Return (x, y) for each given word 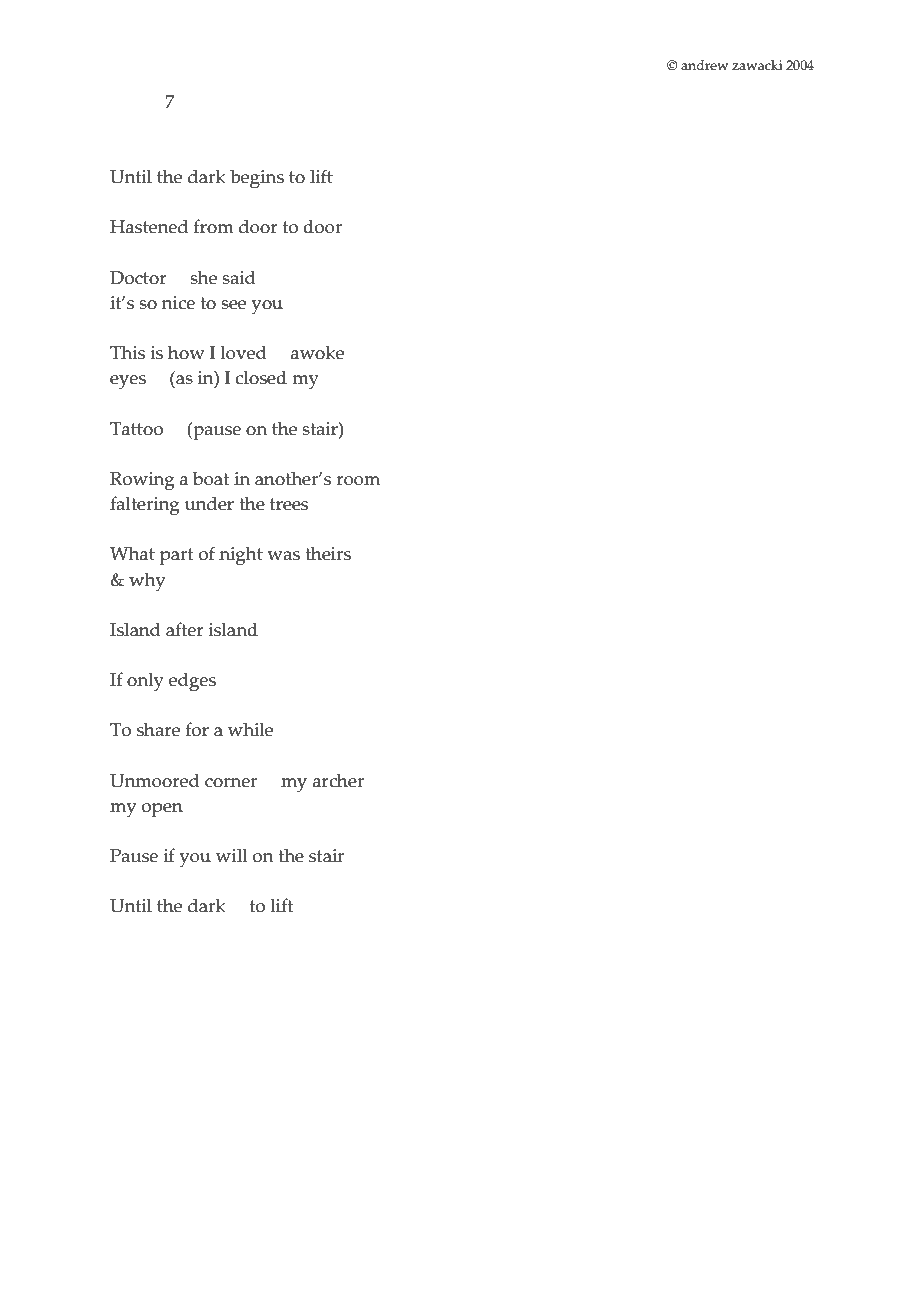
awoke (317, 352)
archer (338, 780)
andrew (704, 65)
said (239, 277)
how (186, 352)
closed (261, 377)
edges (192, 682)
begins (257, 179)
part (176, 557)
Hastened (149, 226)
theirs (328, 553)
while (250, 729)
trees (289, 504)
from (214, 226)
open (162, 810)
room (358, 481)
